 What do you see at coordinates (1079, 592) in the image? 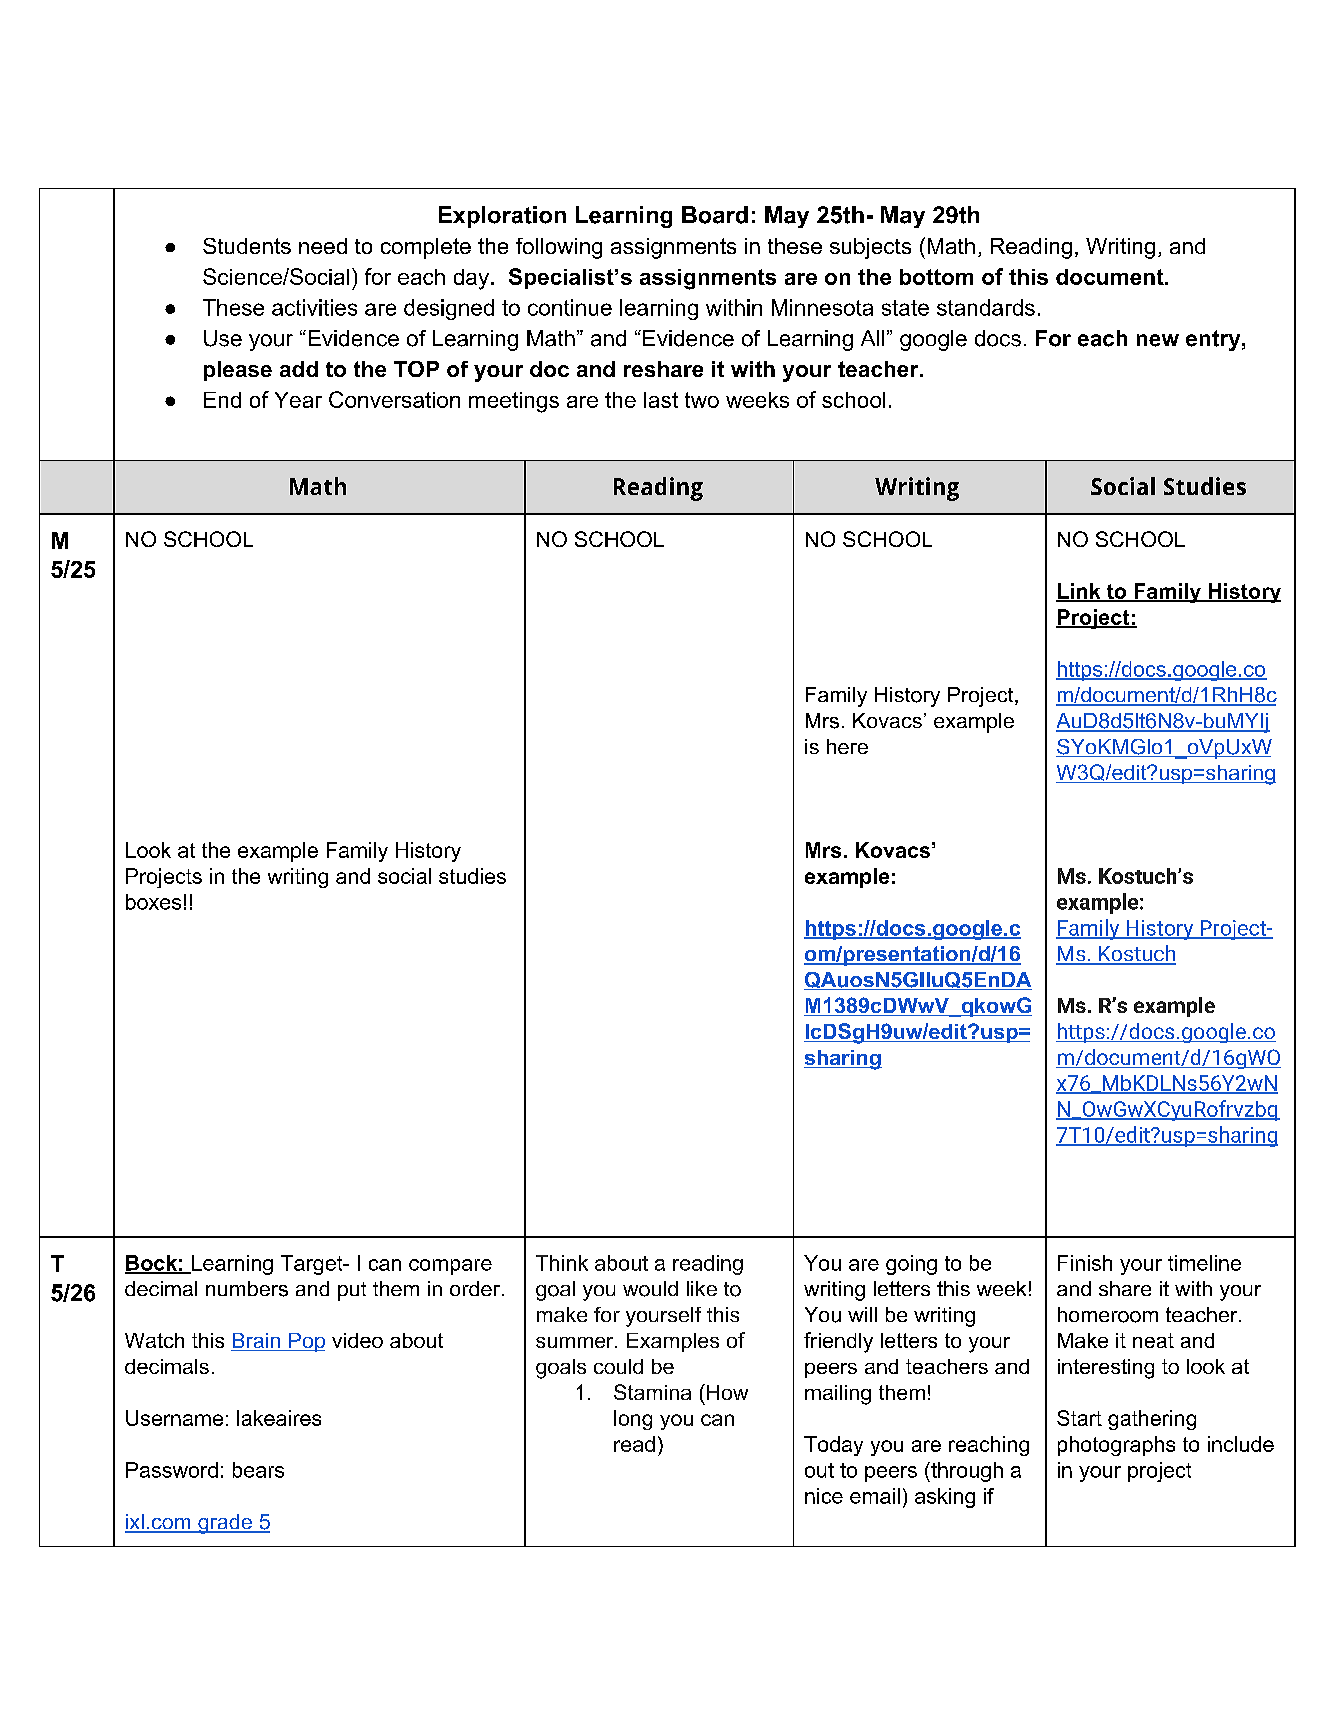
I see `Link` at bounding box center [1079, 592].
